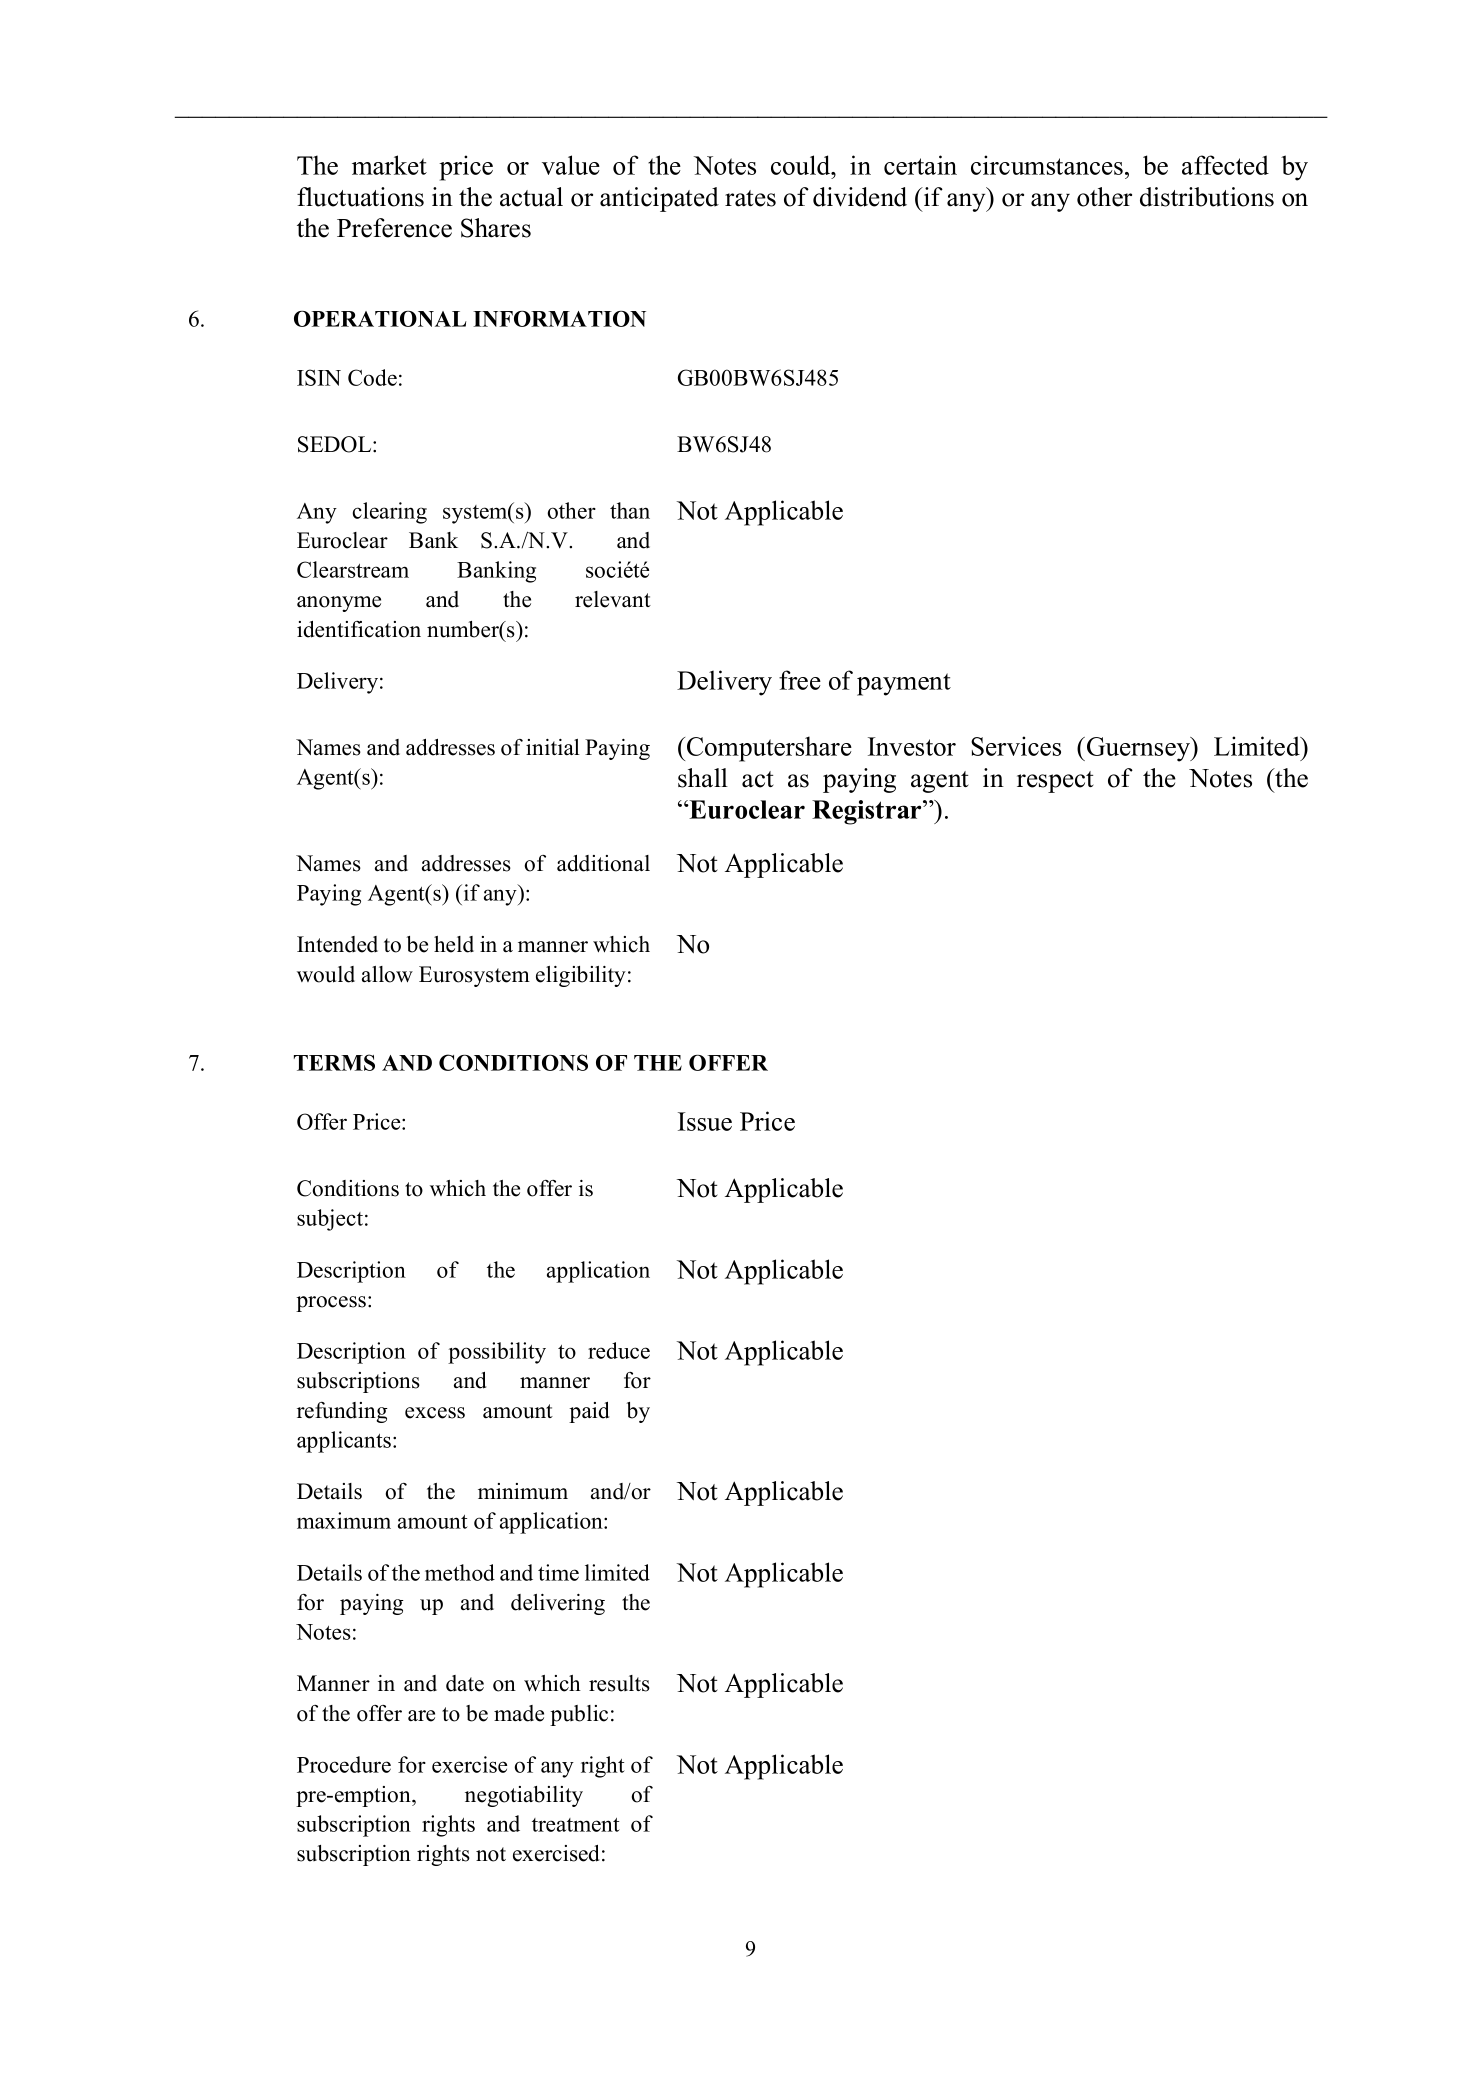 The width and height of the screenshot is (1467, 2074). What do you see at coordinates (344, 1764) in the screenshot?
I see `Procedure` at bounding box center [344, 1764].
